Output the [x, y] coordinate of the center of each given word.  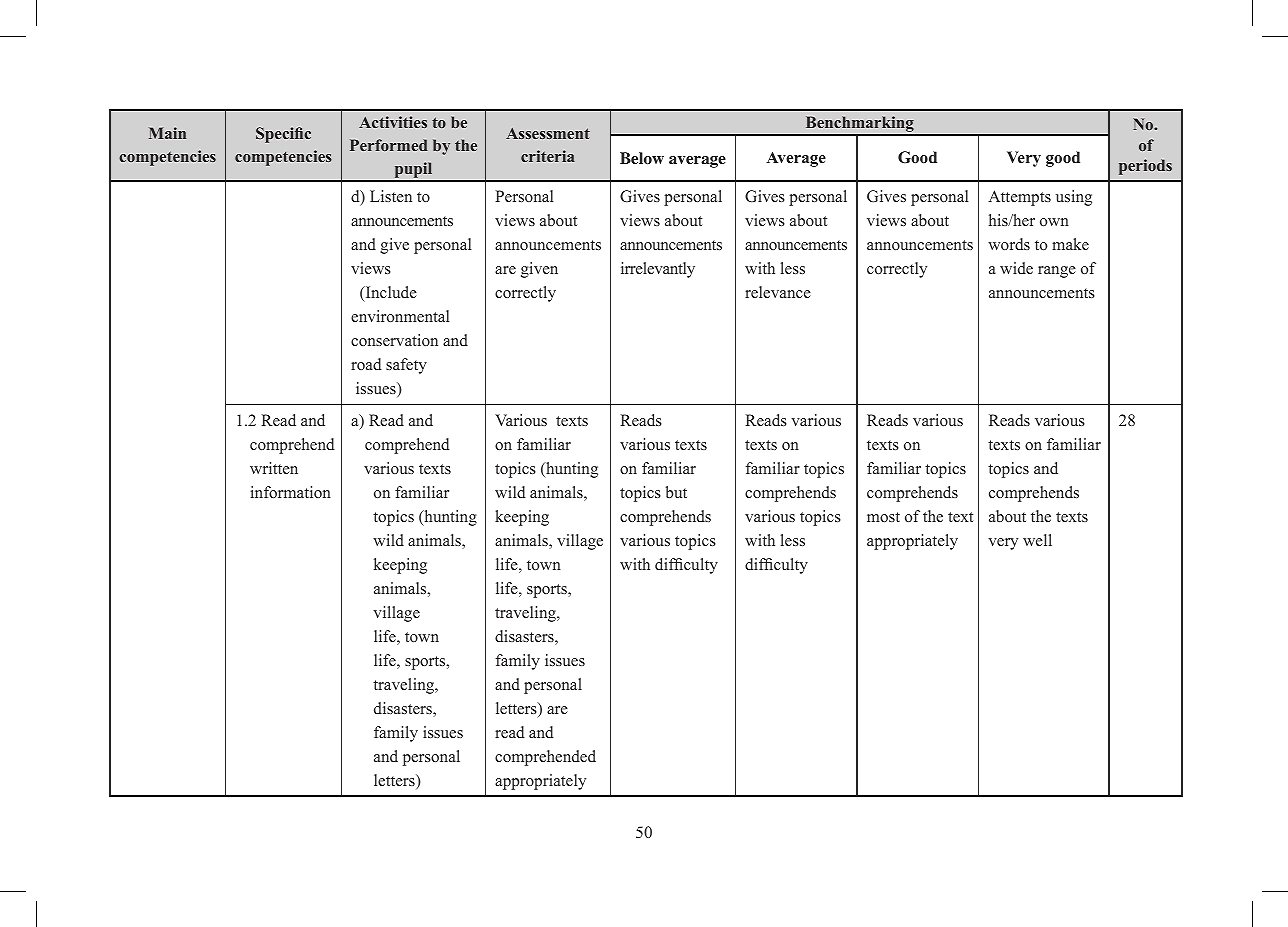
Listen [391, 196]
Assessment [548, 133]
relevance [778, 292]
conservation [394, 340]
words [1009, 244]
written [274, 468]
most [883, 517]
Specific [283, 135]
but [676, 492]
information [291, 492]
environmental [400, 316]
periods [1145, 167]
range [1057, 272]
